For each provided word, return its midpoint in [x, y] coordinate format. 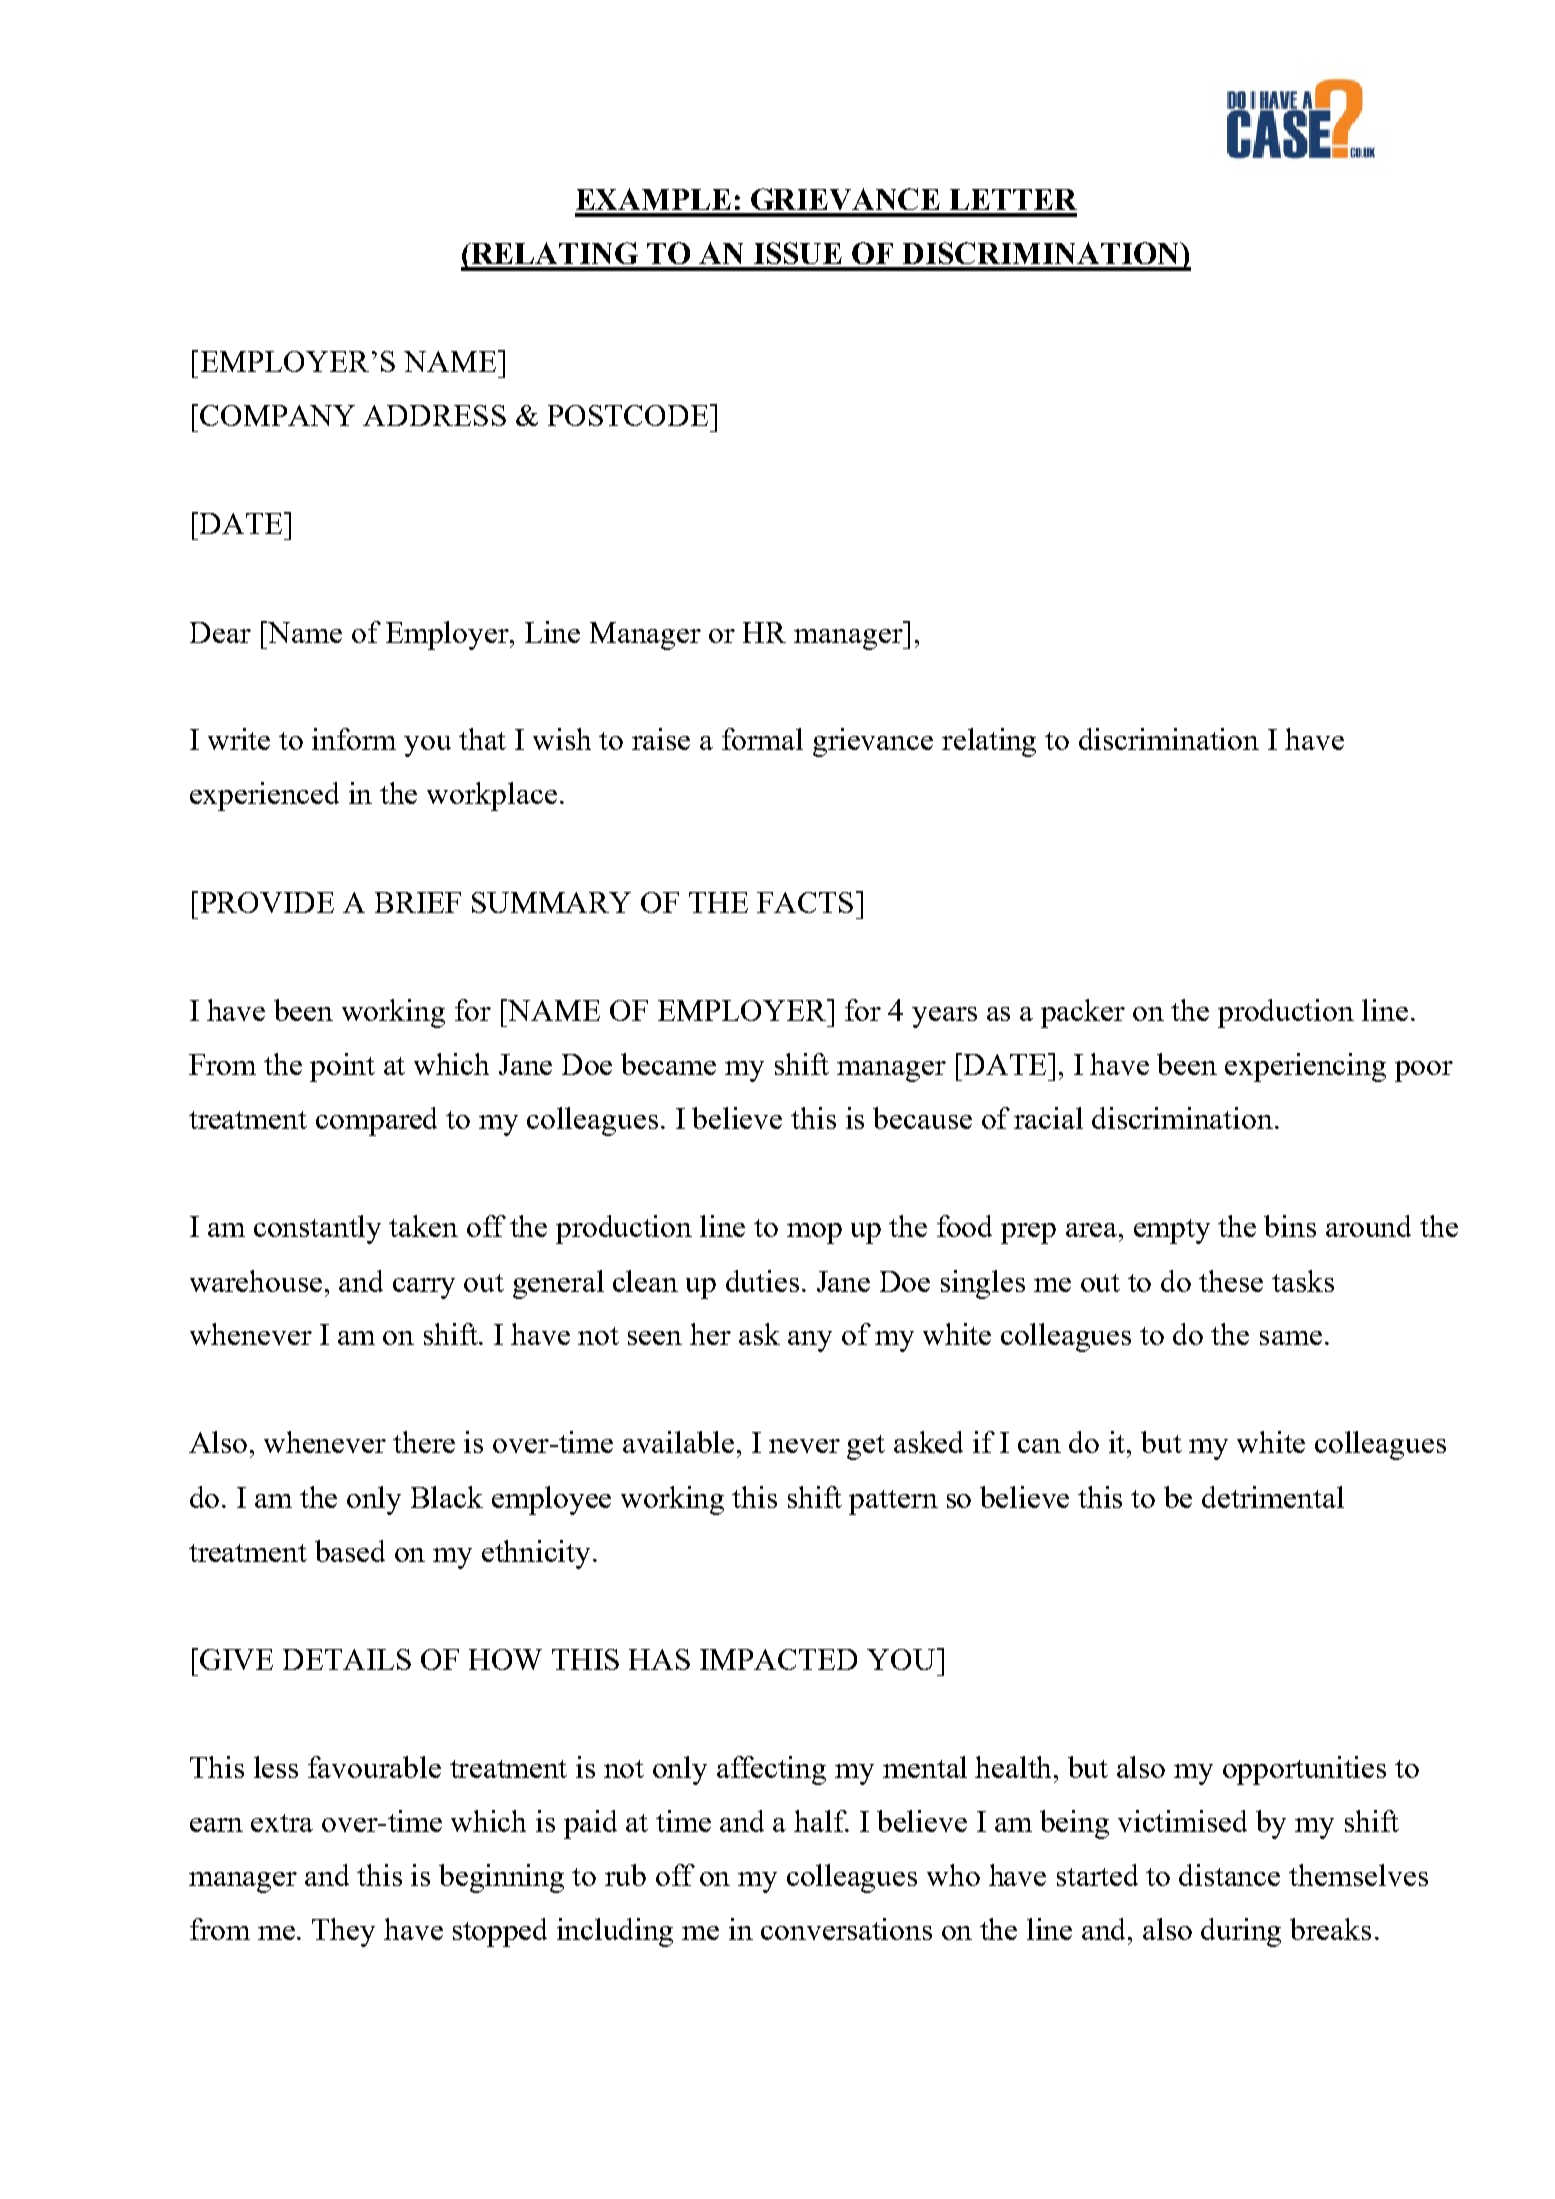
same [1291, 1338]
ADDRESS [434, 415]
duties [762, 1281]
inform [354, 739]
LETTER [1013, 199]
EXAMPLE [653, 199]
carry [424, 1288]
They [343, 1932]
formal [762, 739]
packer [1083, 1013]
